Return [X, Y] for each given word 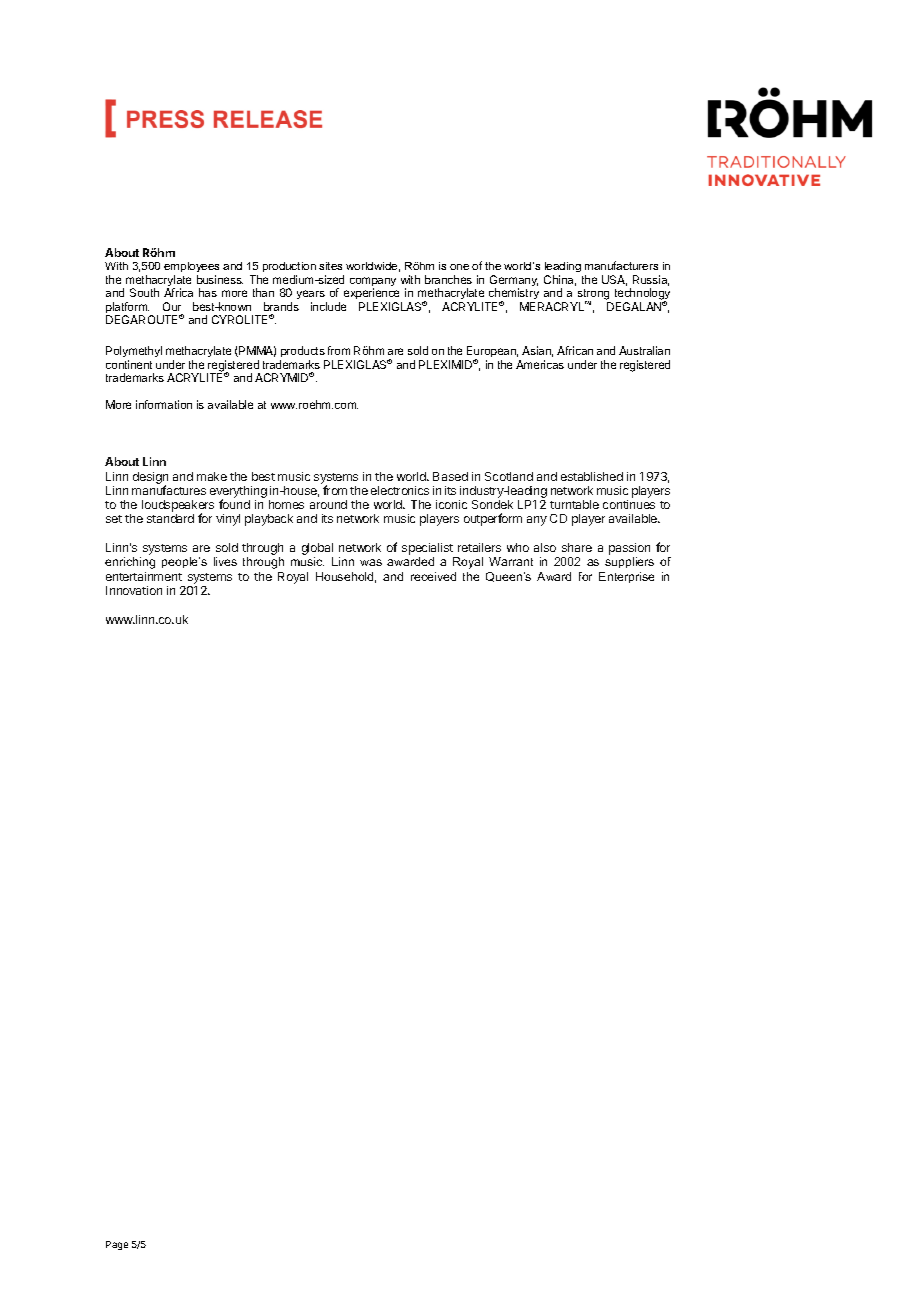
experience [373, 295]
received [433, 576]
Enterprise [626, 577]
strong [593, 296]
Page [117, 1245]
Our [172, 306]
